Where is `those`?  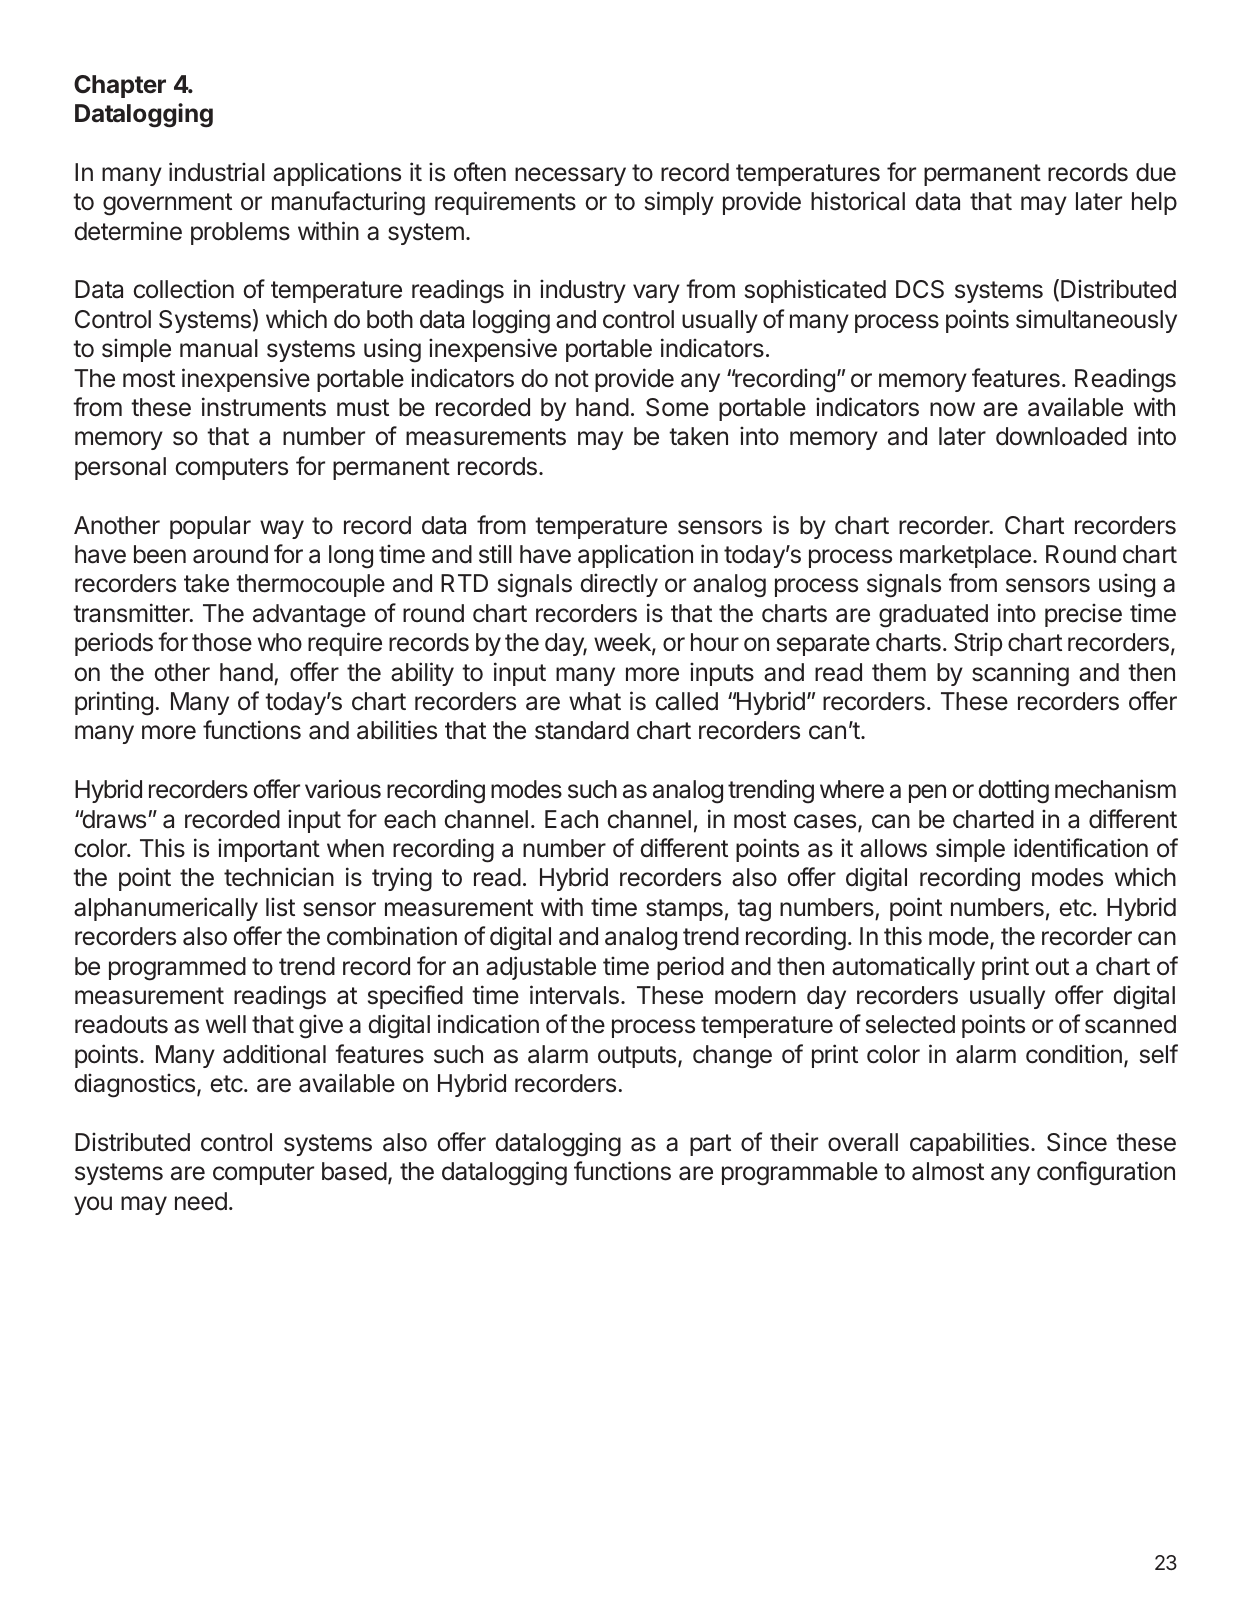 those is located at coordinates (222, 642).
